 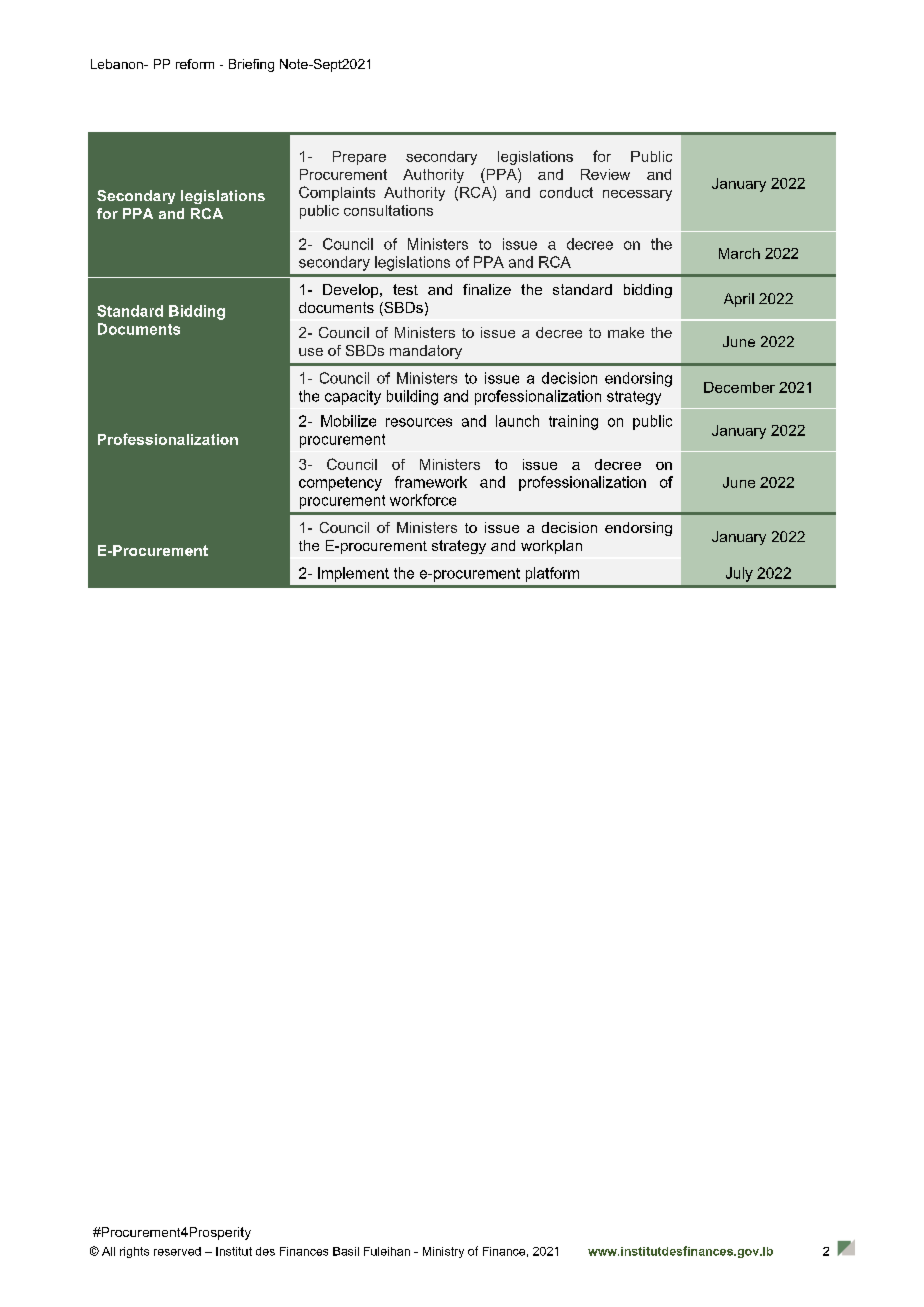 I want to click on platform, so click(x=552, y=574).
